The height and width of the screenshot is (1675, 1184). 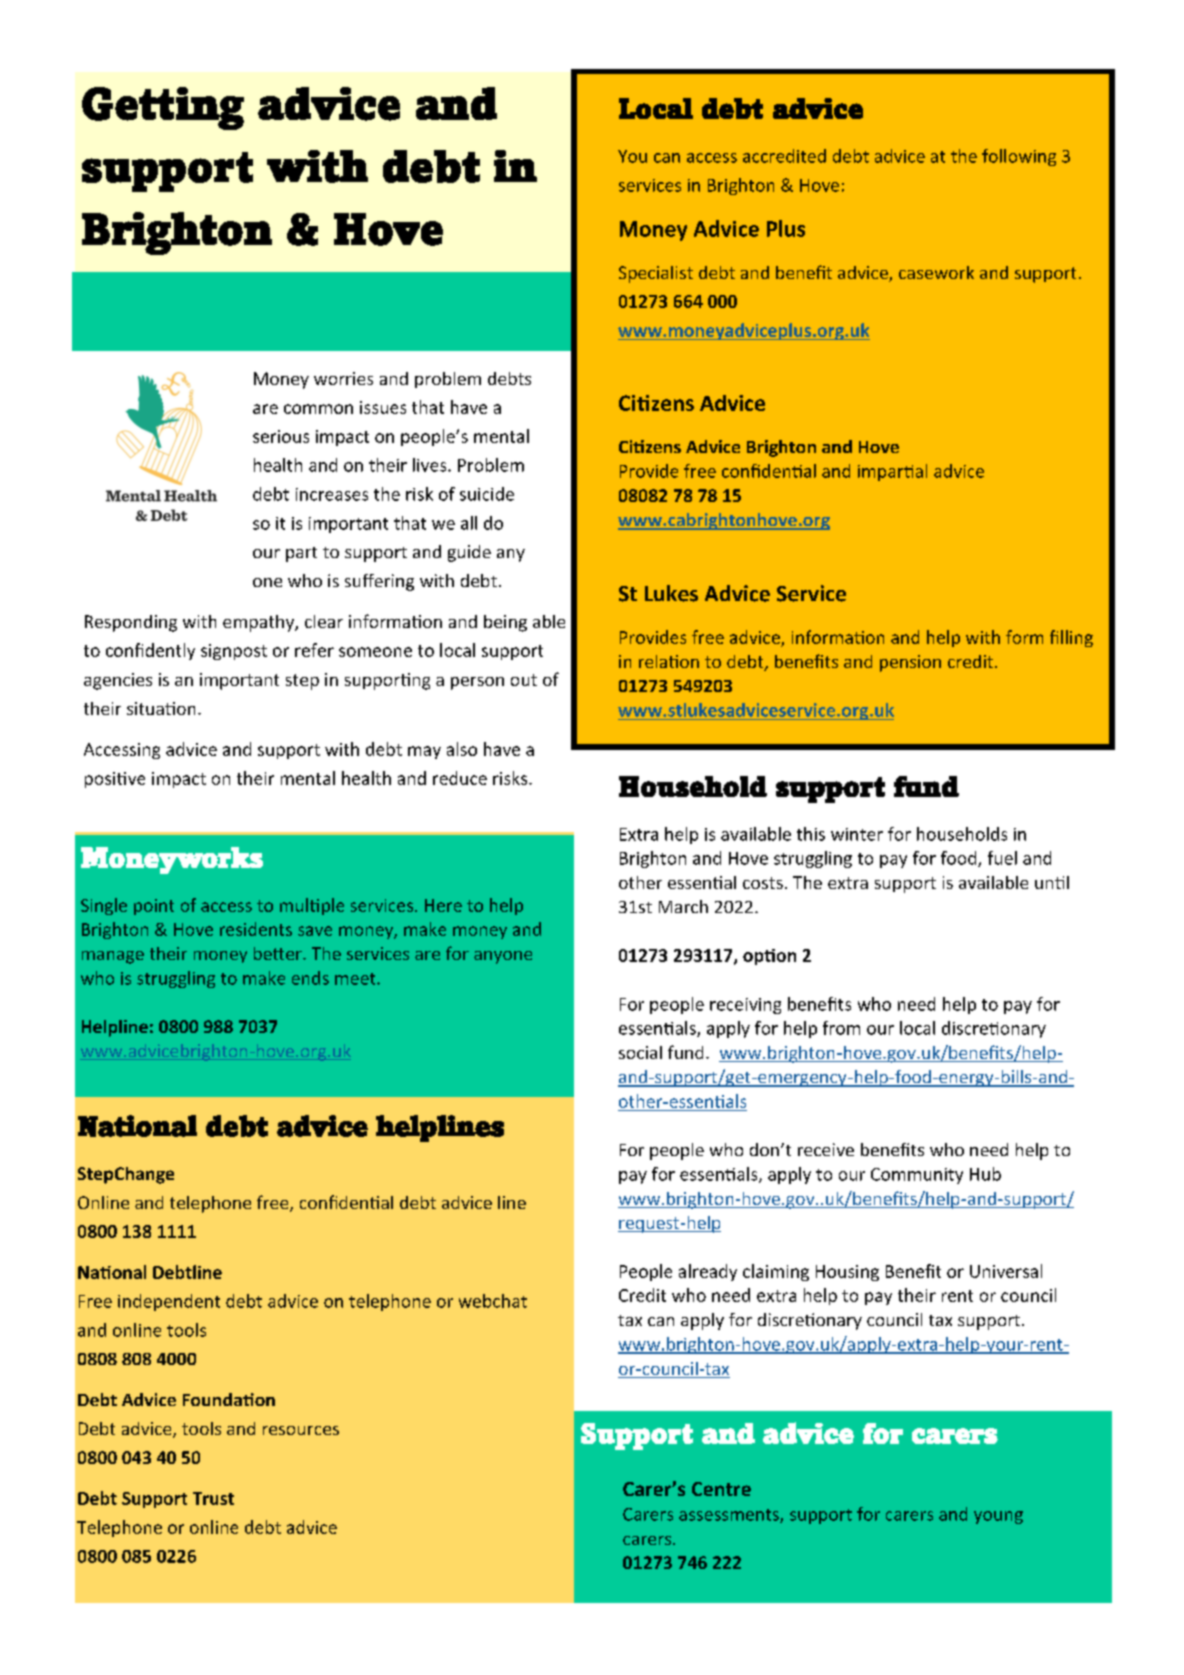 I want to click on Getting, so click(x=163, y=108).
